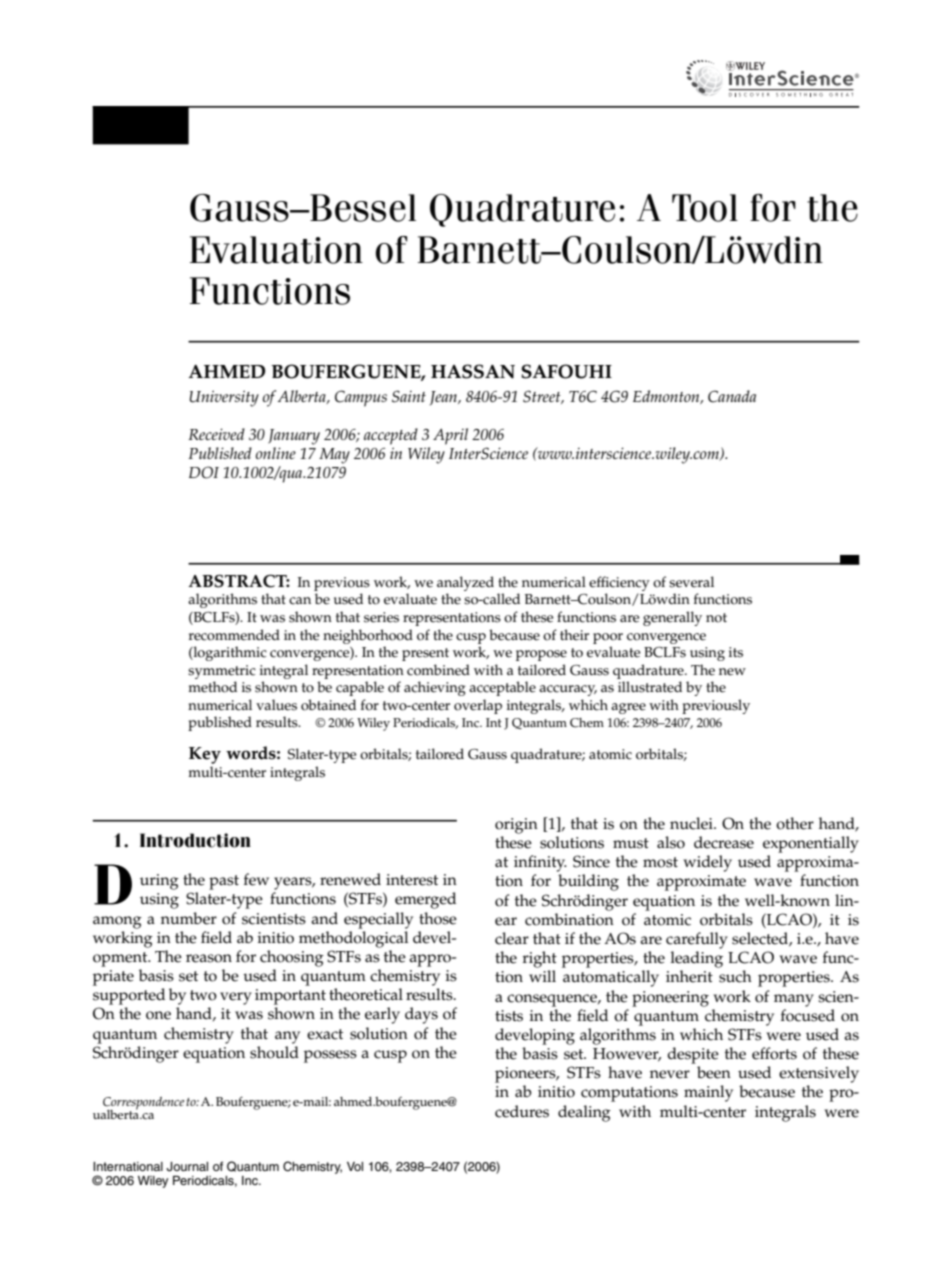  What do you see at coordinates (732, 396) in the image?
I see `Canada` at bounding box center [732, 396].
